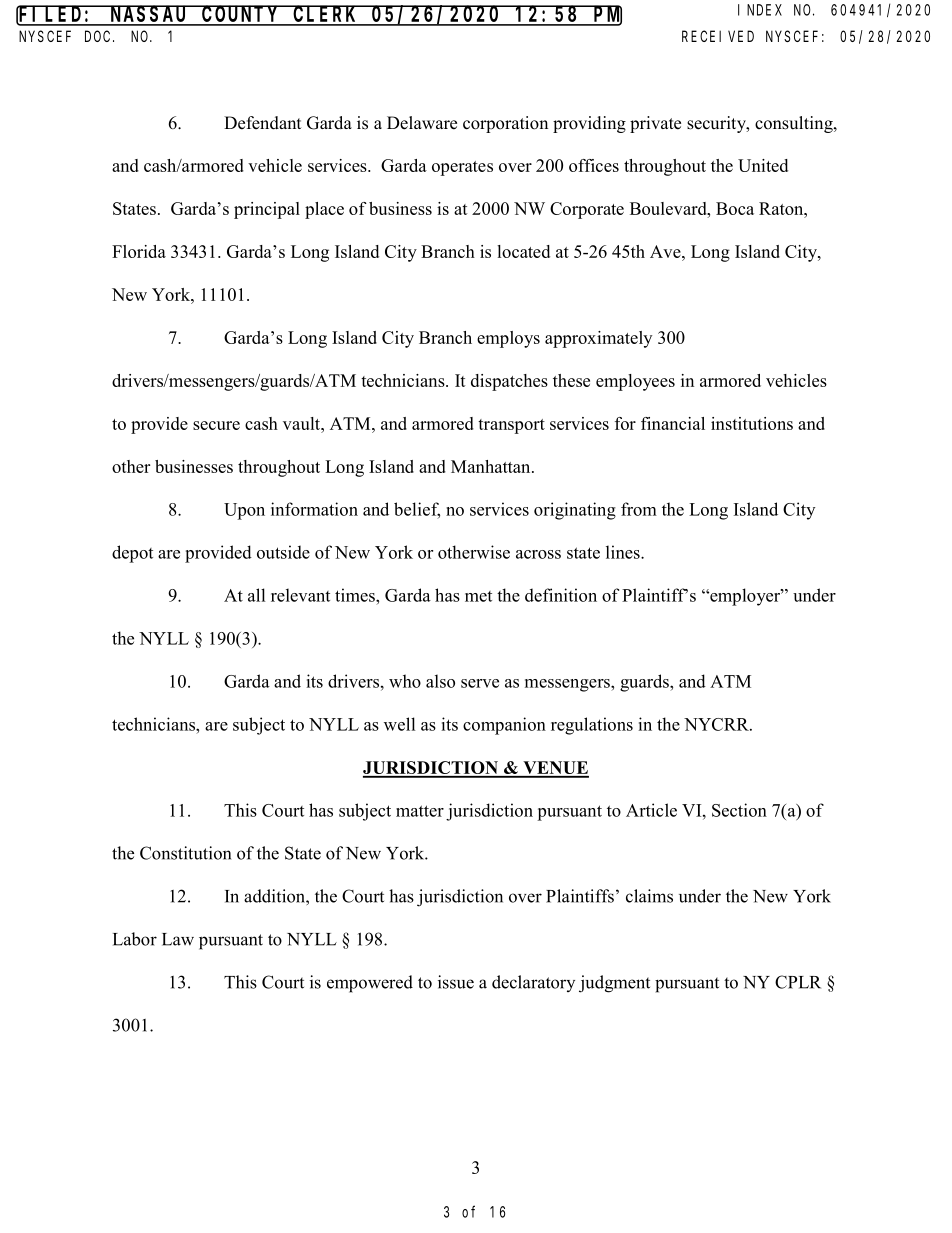 This screenshot has width=952, height=1233. Describe the element at coordinates (718, 36) in the screenshot. I see `RECEIVED` at that location.
